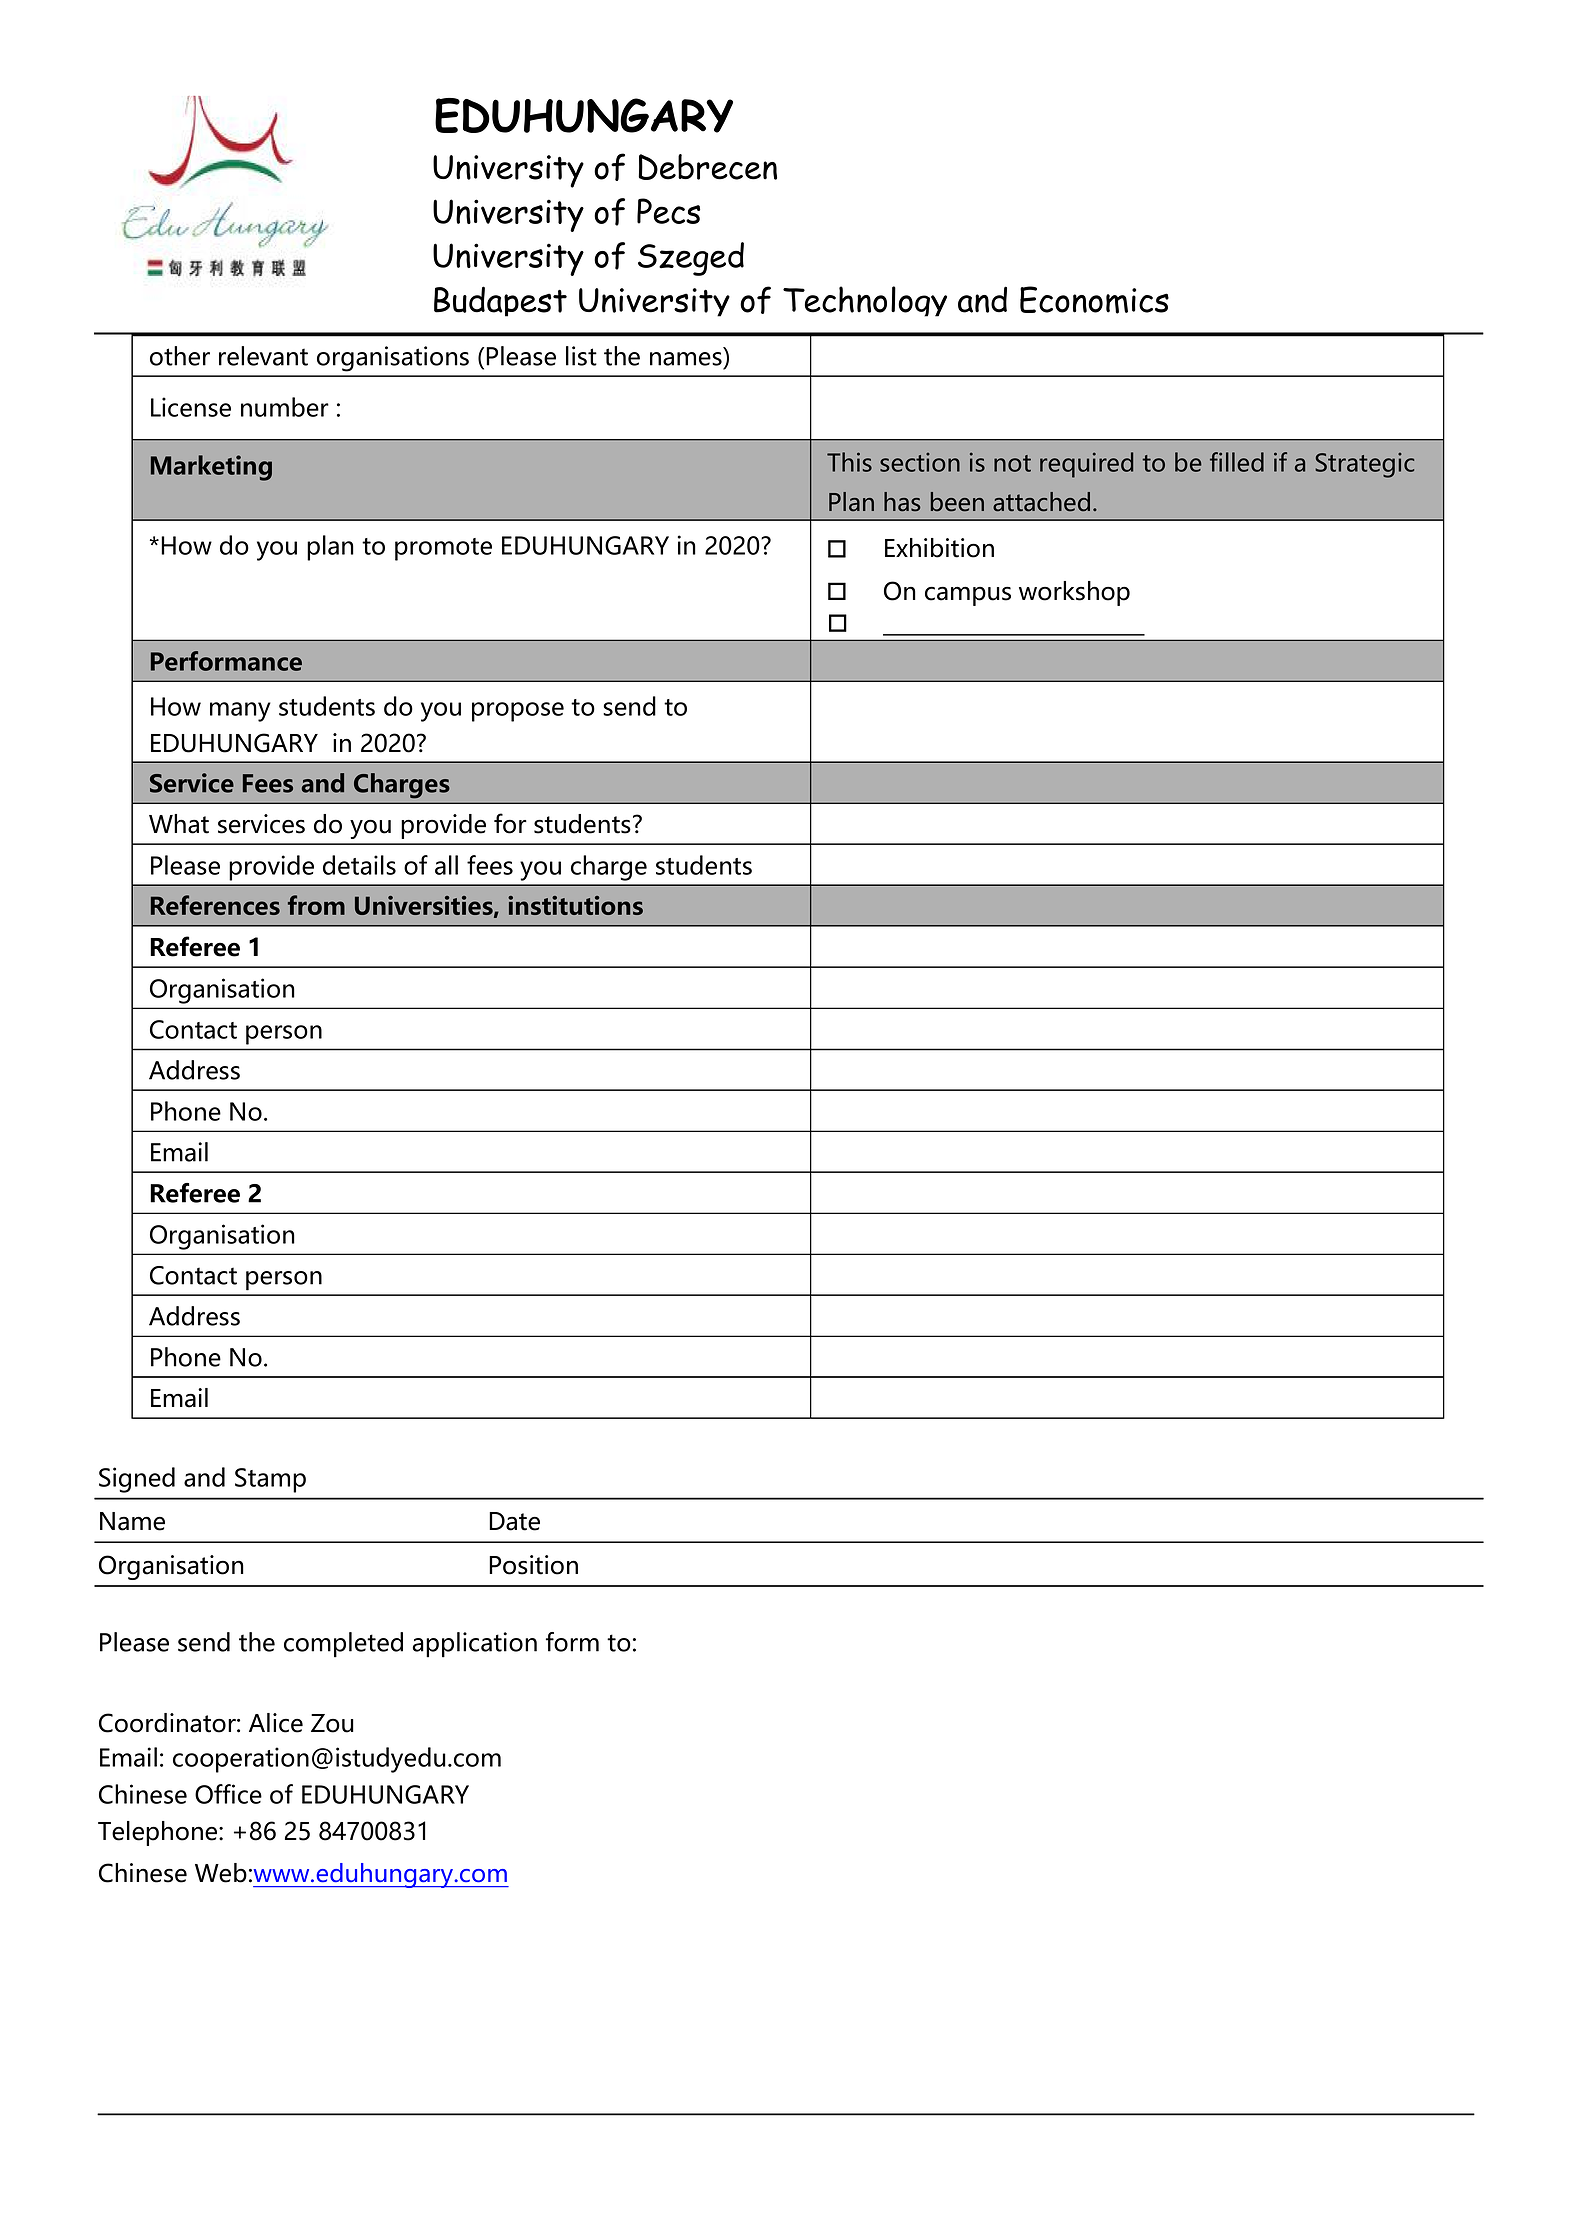 This page has height=2231, width=1576. Describe the element at coordinates (1074, 593) in the page. I see `workshop` at that location.
